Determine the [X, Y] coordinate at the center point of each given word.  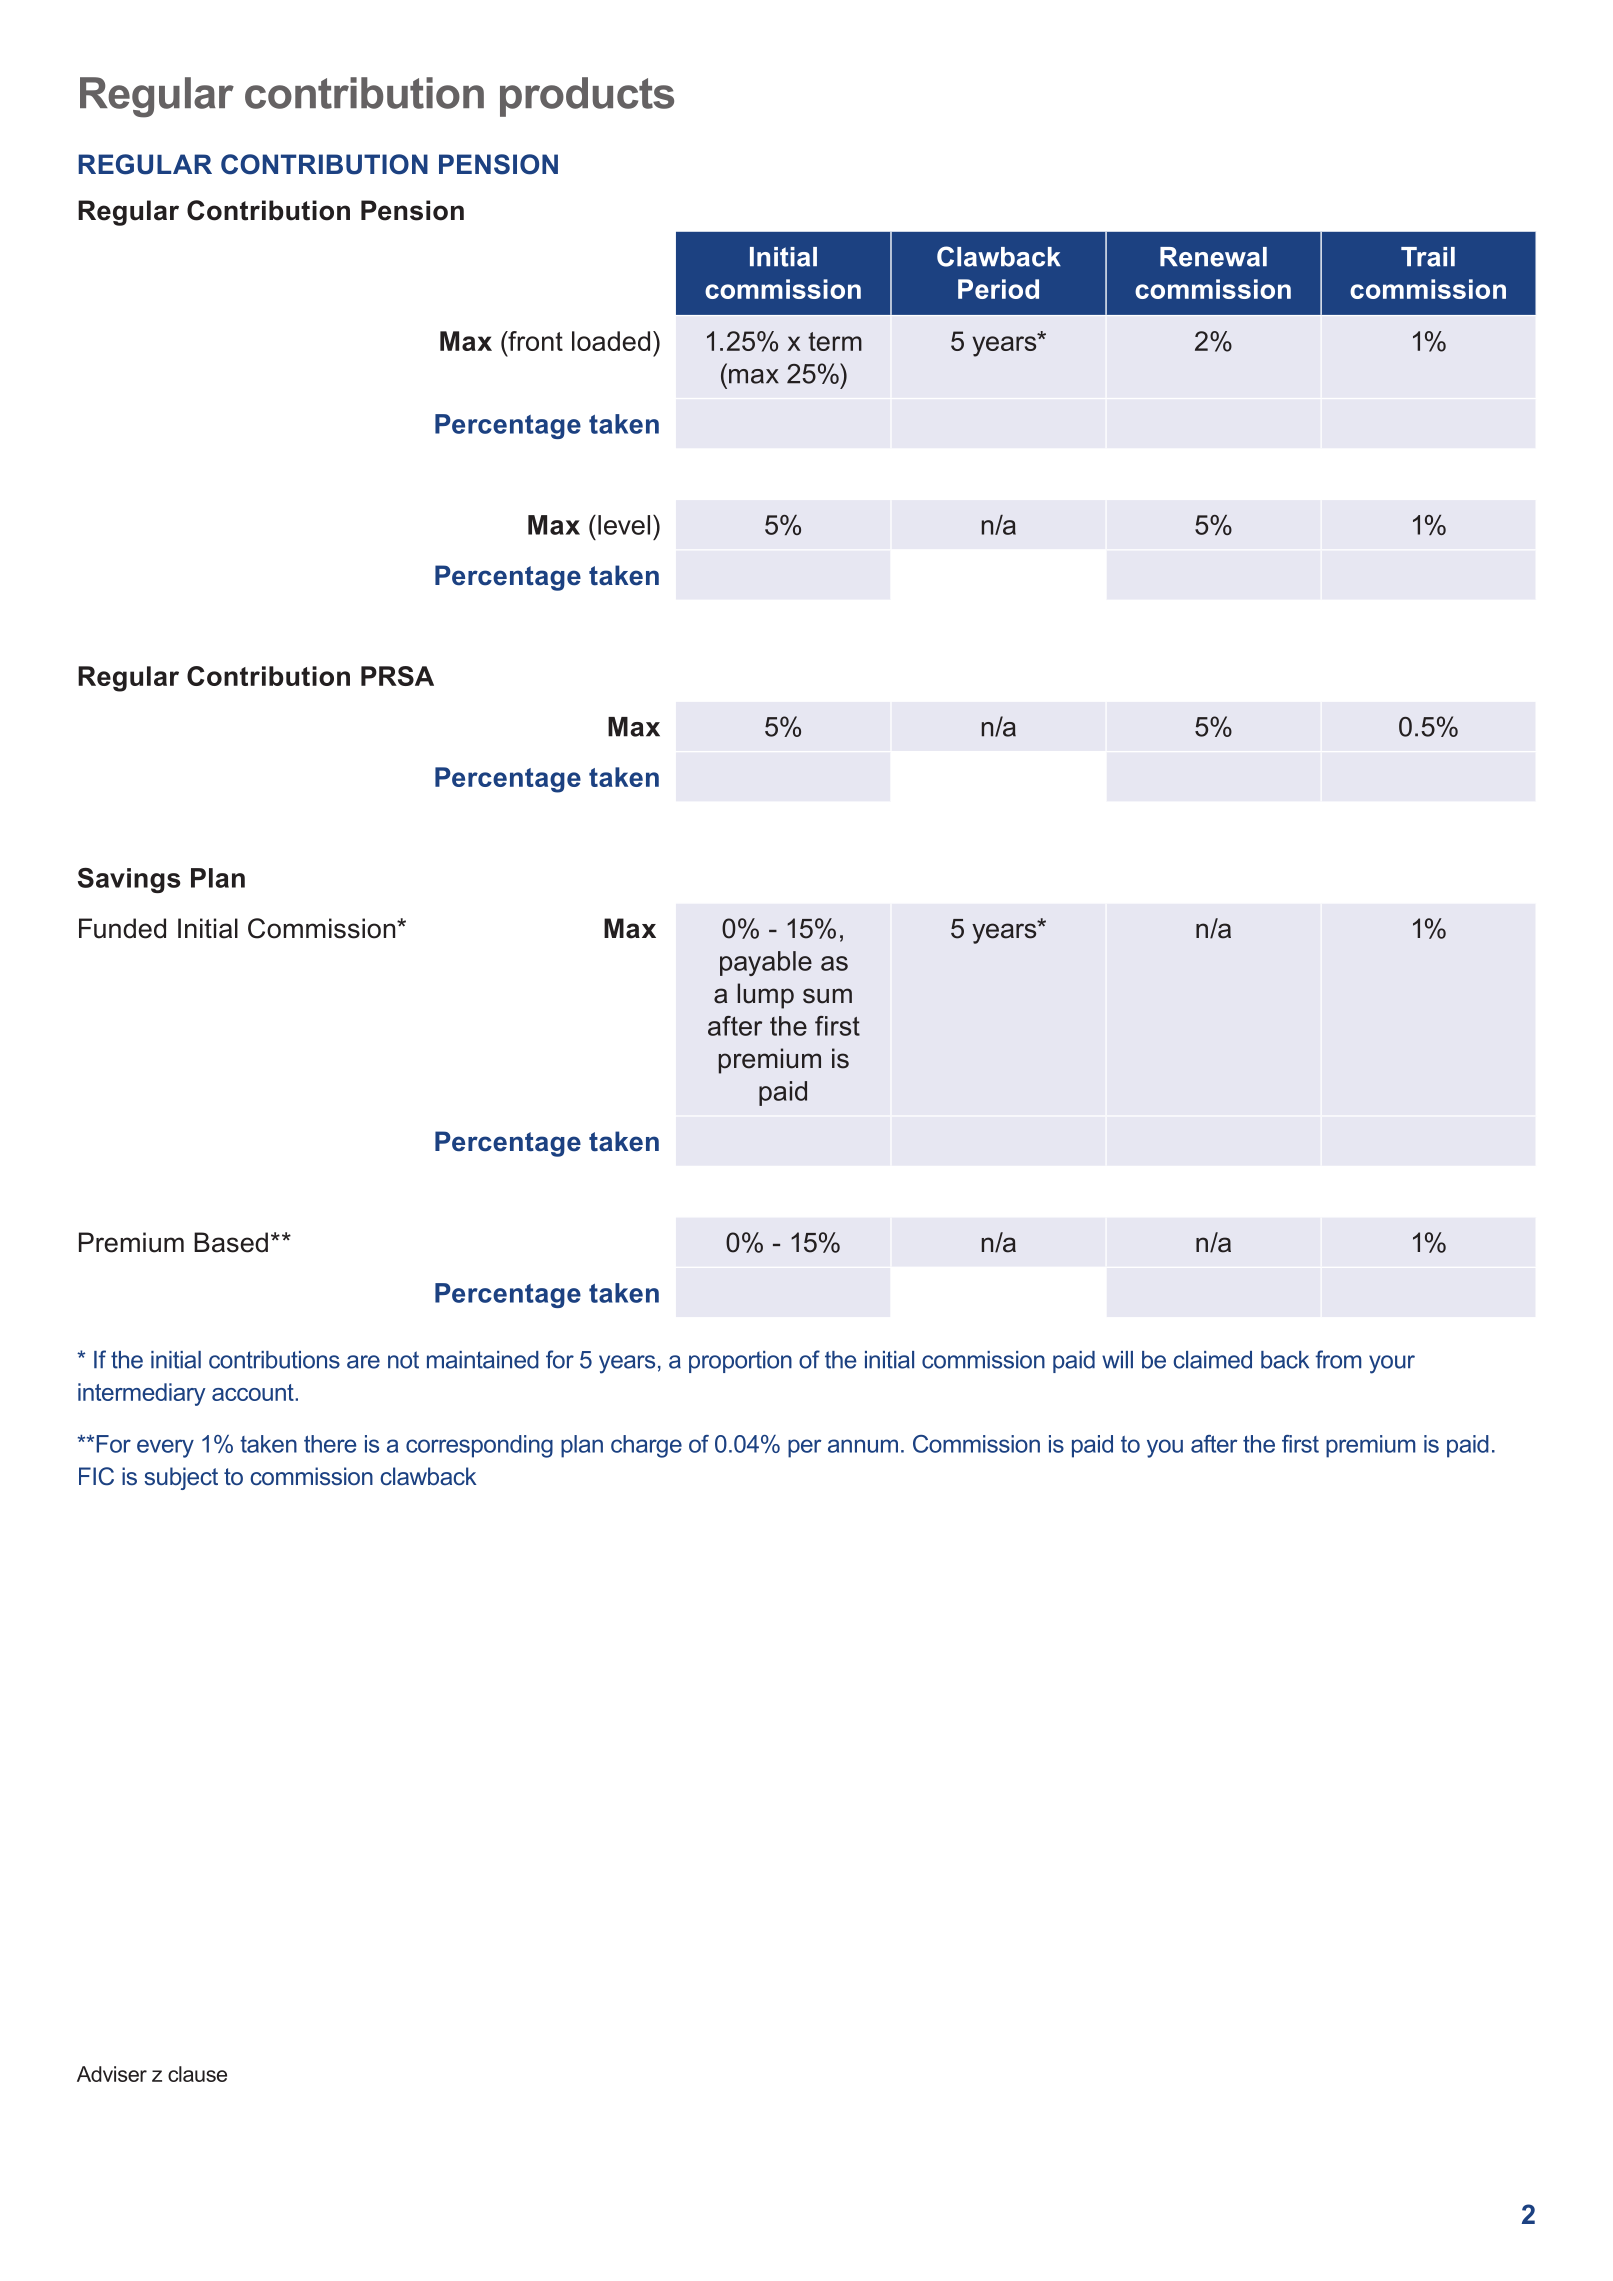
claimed [1213, 1360]
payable [766, 963]
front [534, 341]
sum [827, 996]
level [624, 525]
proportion [740, 1362]
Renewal [1213, 257]
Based [231, 1242]
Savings [129, 880]
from [1338, 1359]
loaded [611, 341]
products [587, 97]
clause [197, 2074]
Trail [1428, 257]
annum [863, 1446]
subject [181, 1478]
